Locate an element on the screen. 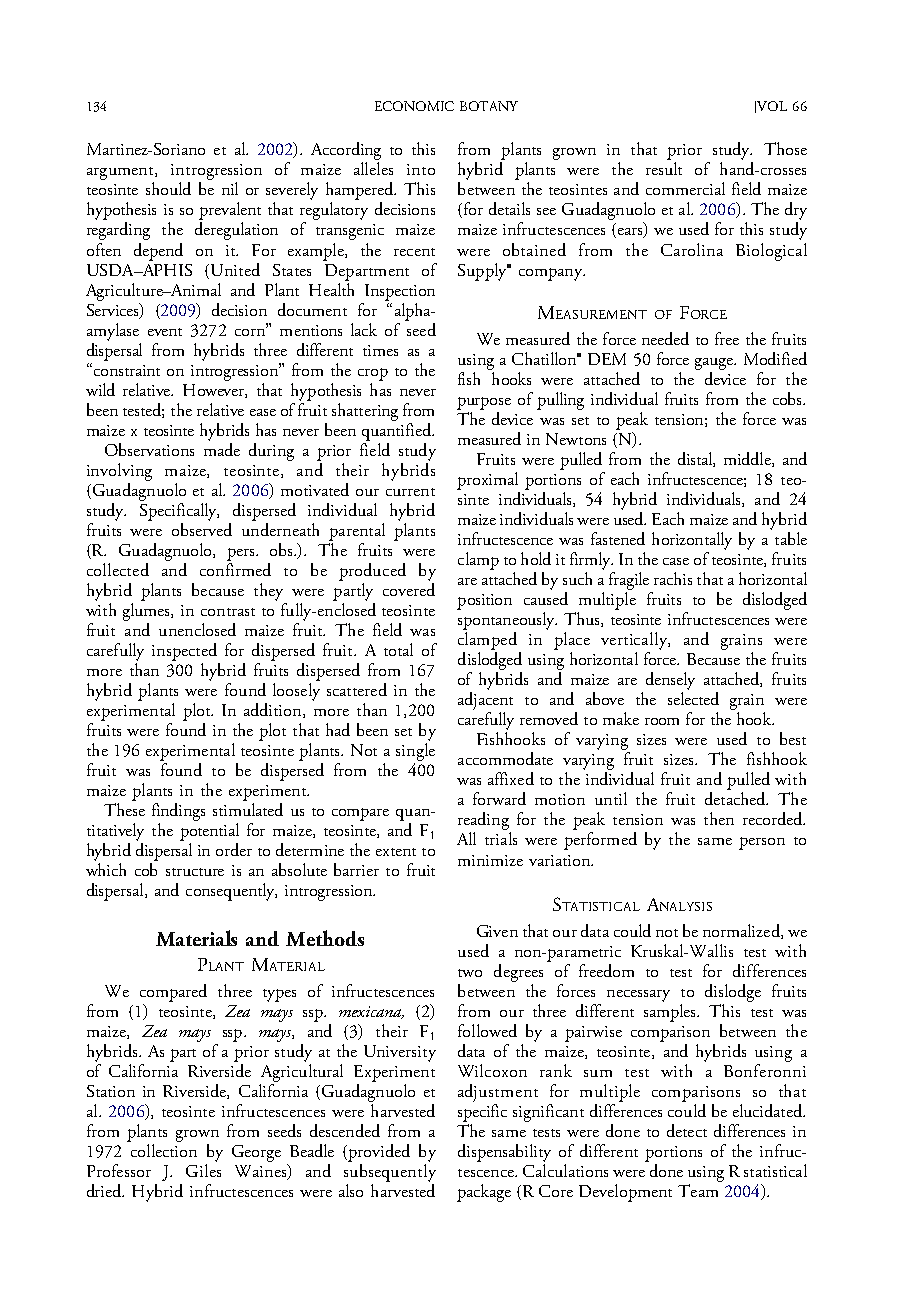  into is located at coordinates (421, 169).
